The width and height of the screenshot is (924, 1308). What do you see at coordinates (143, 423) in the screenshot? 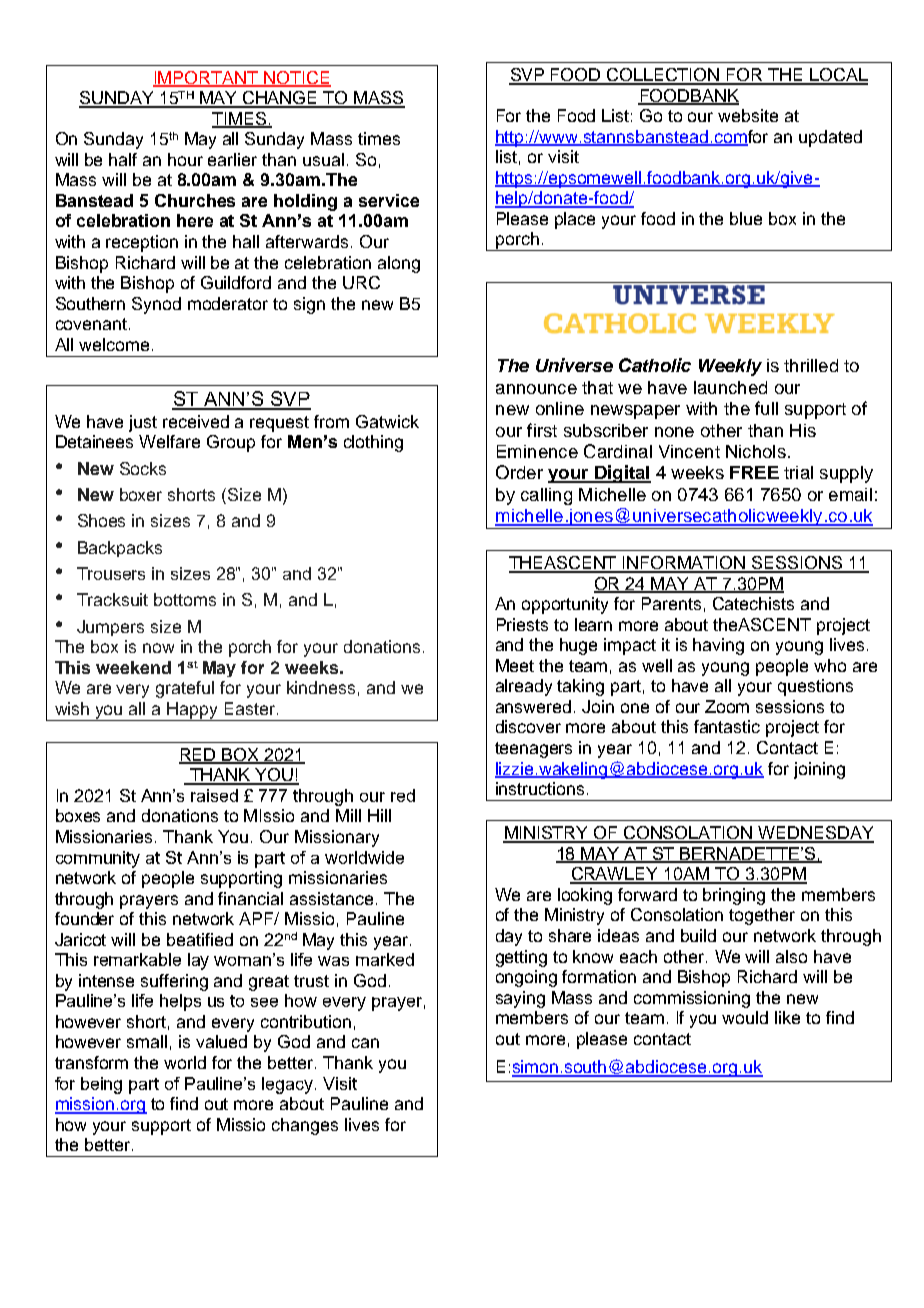
I see `just` at bounding box center [143, 423].
